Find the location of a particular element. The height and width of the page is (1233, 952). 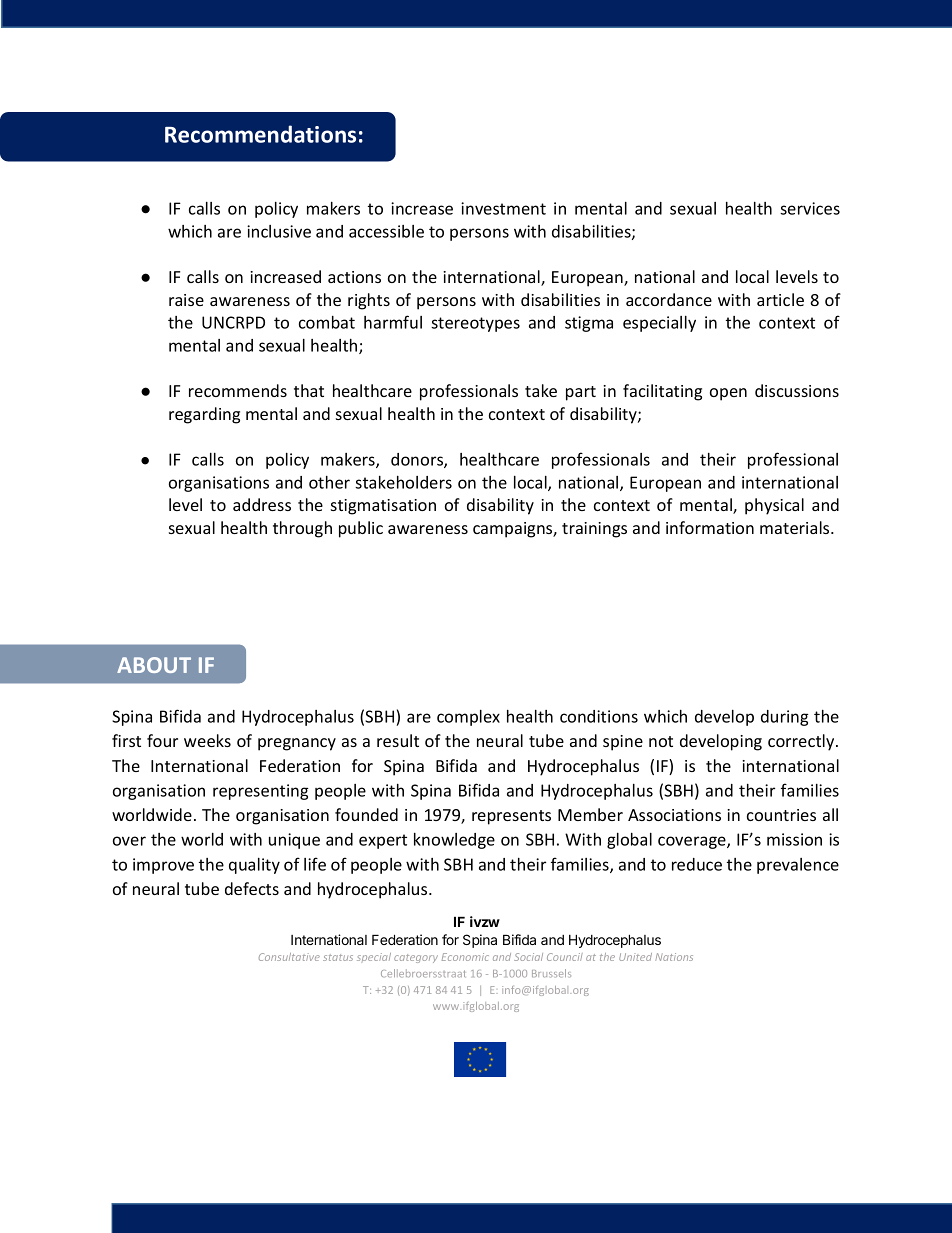

public is located at coordinates (361, 529).
